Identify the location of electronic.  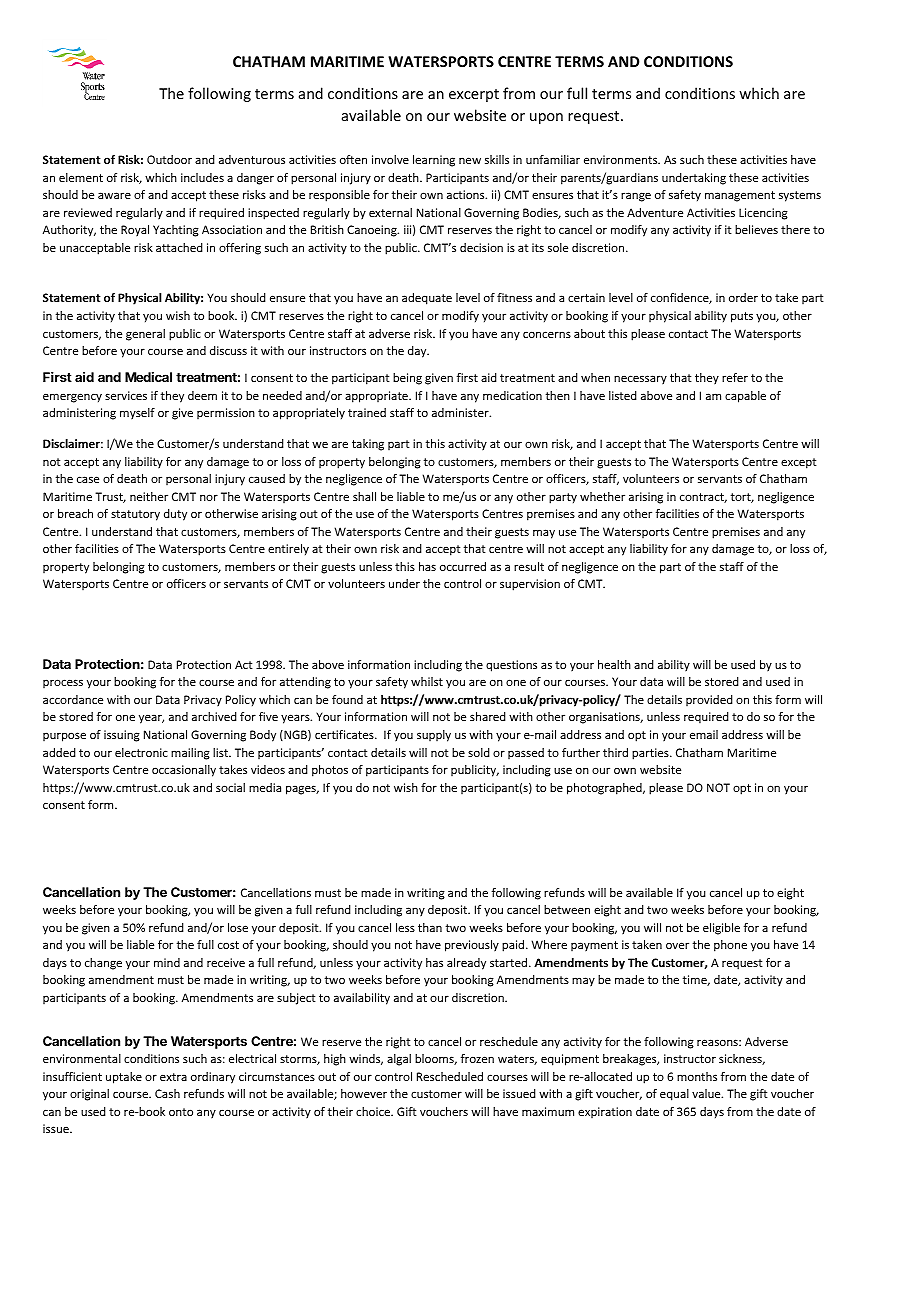
(141, 752).
